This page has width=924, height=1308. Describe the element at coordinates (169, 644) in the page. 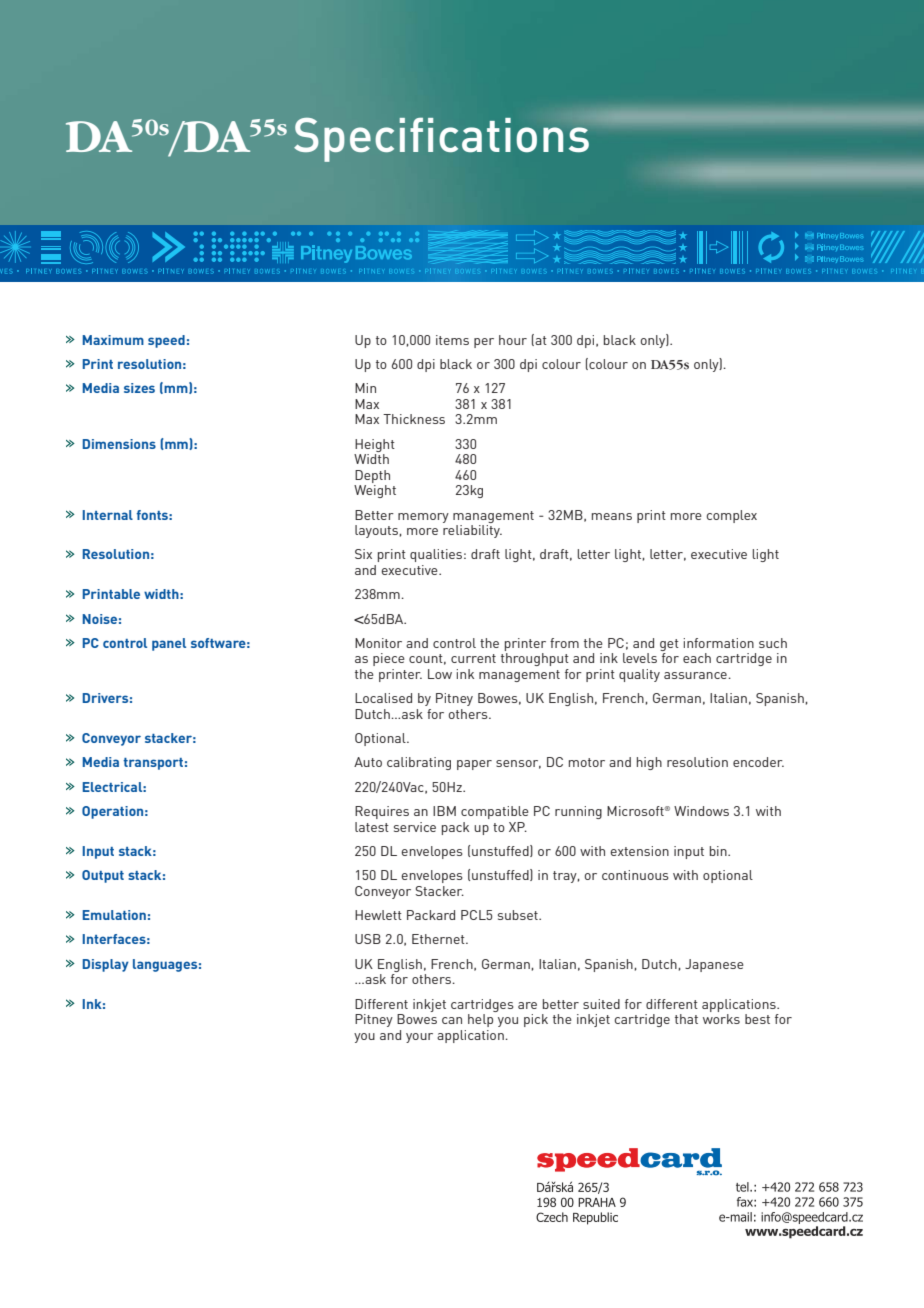

I see `panel` at that location.
